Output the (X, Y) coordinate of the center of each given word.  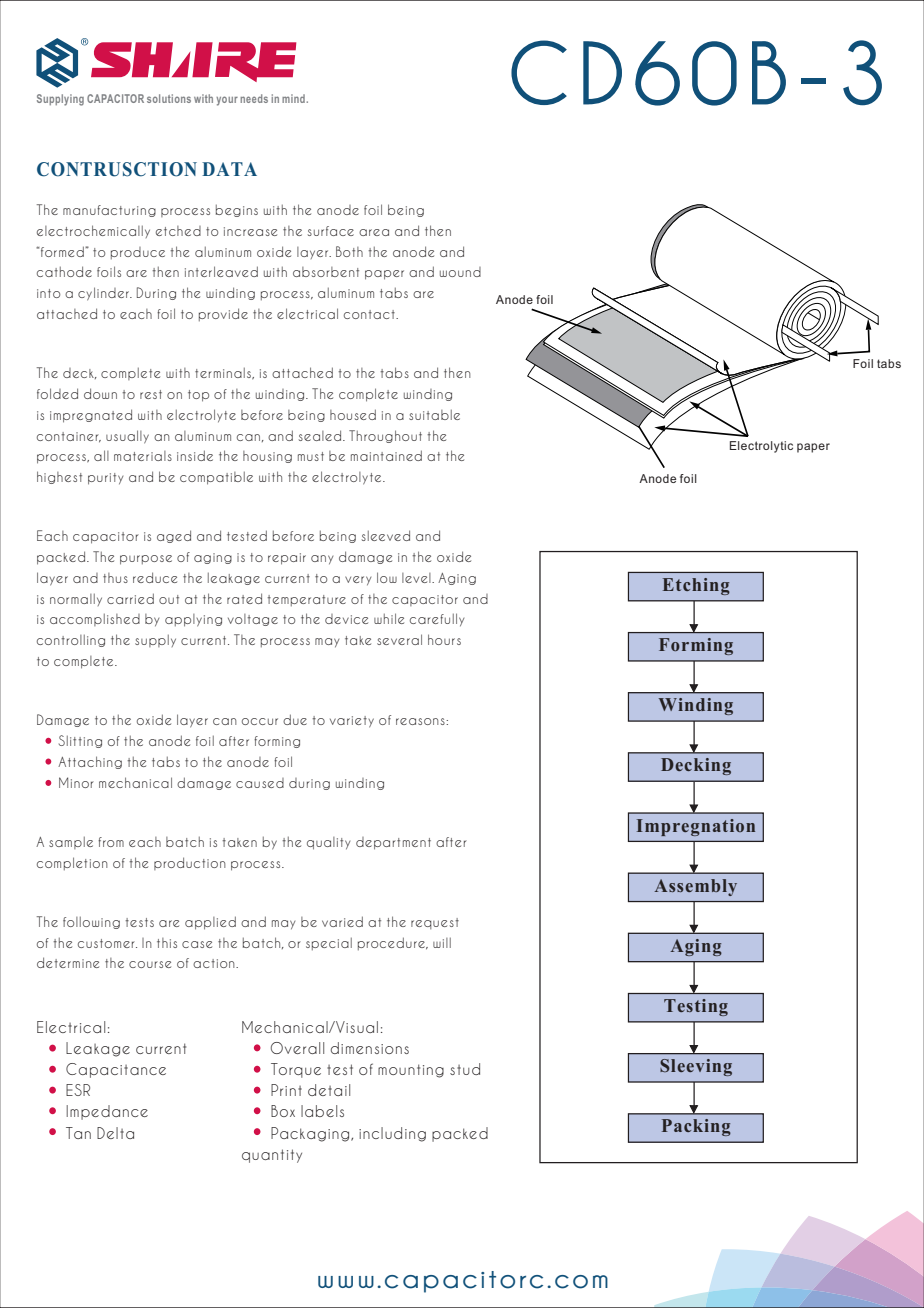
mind (294, 98)
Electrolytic (761, 447)
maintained (386, 455)
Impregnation (696, 827)
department (393, 843)
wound (460, 272)
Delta (115, 1133)
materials (143, 456)
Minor (76, 782)
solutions (169, 98)
